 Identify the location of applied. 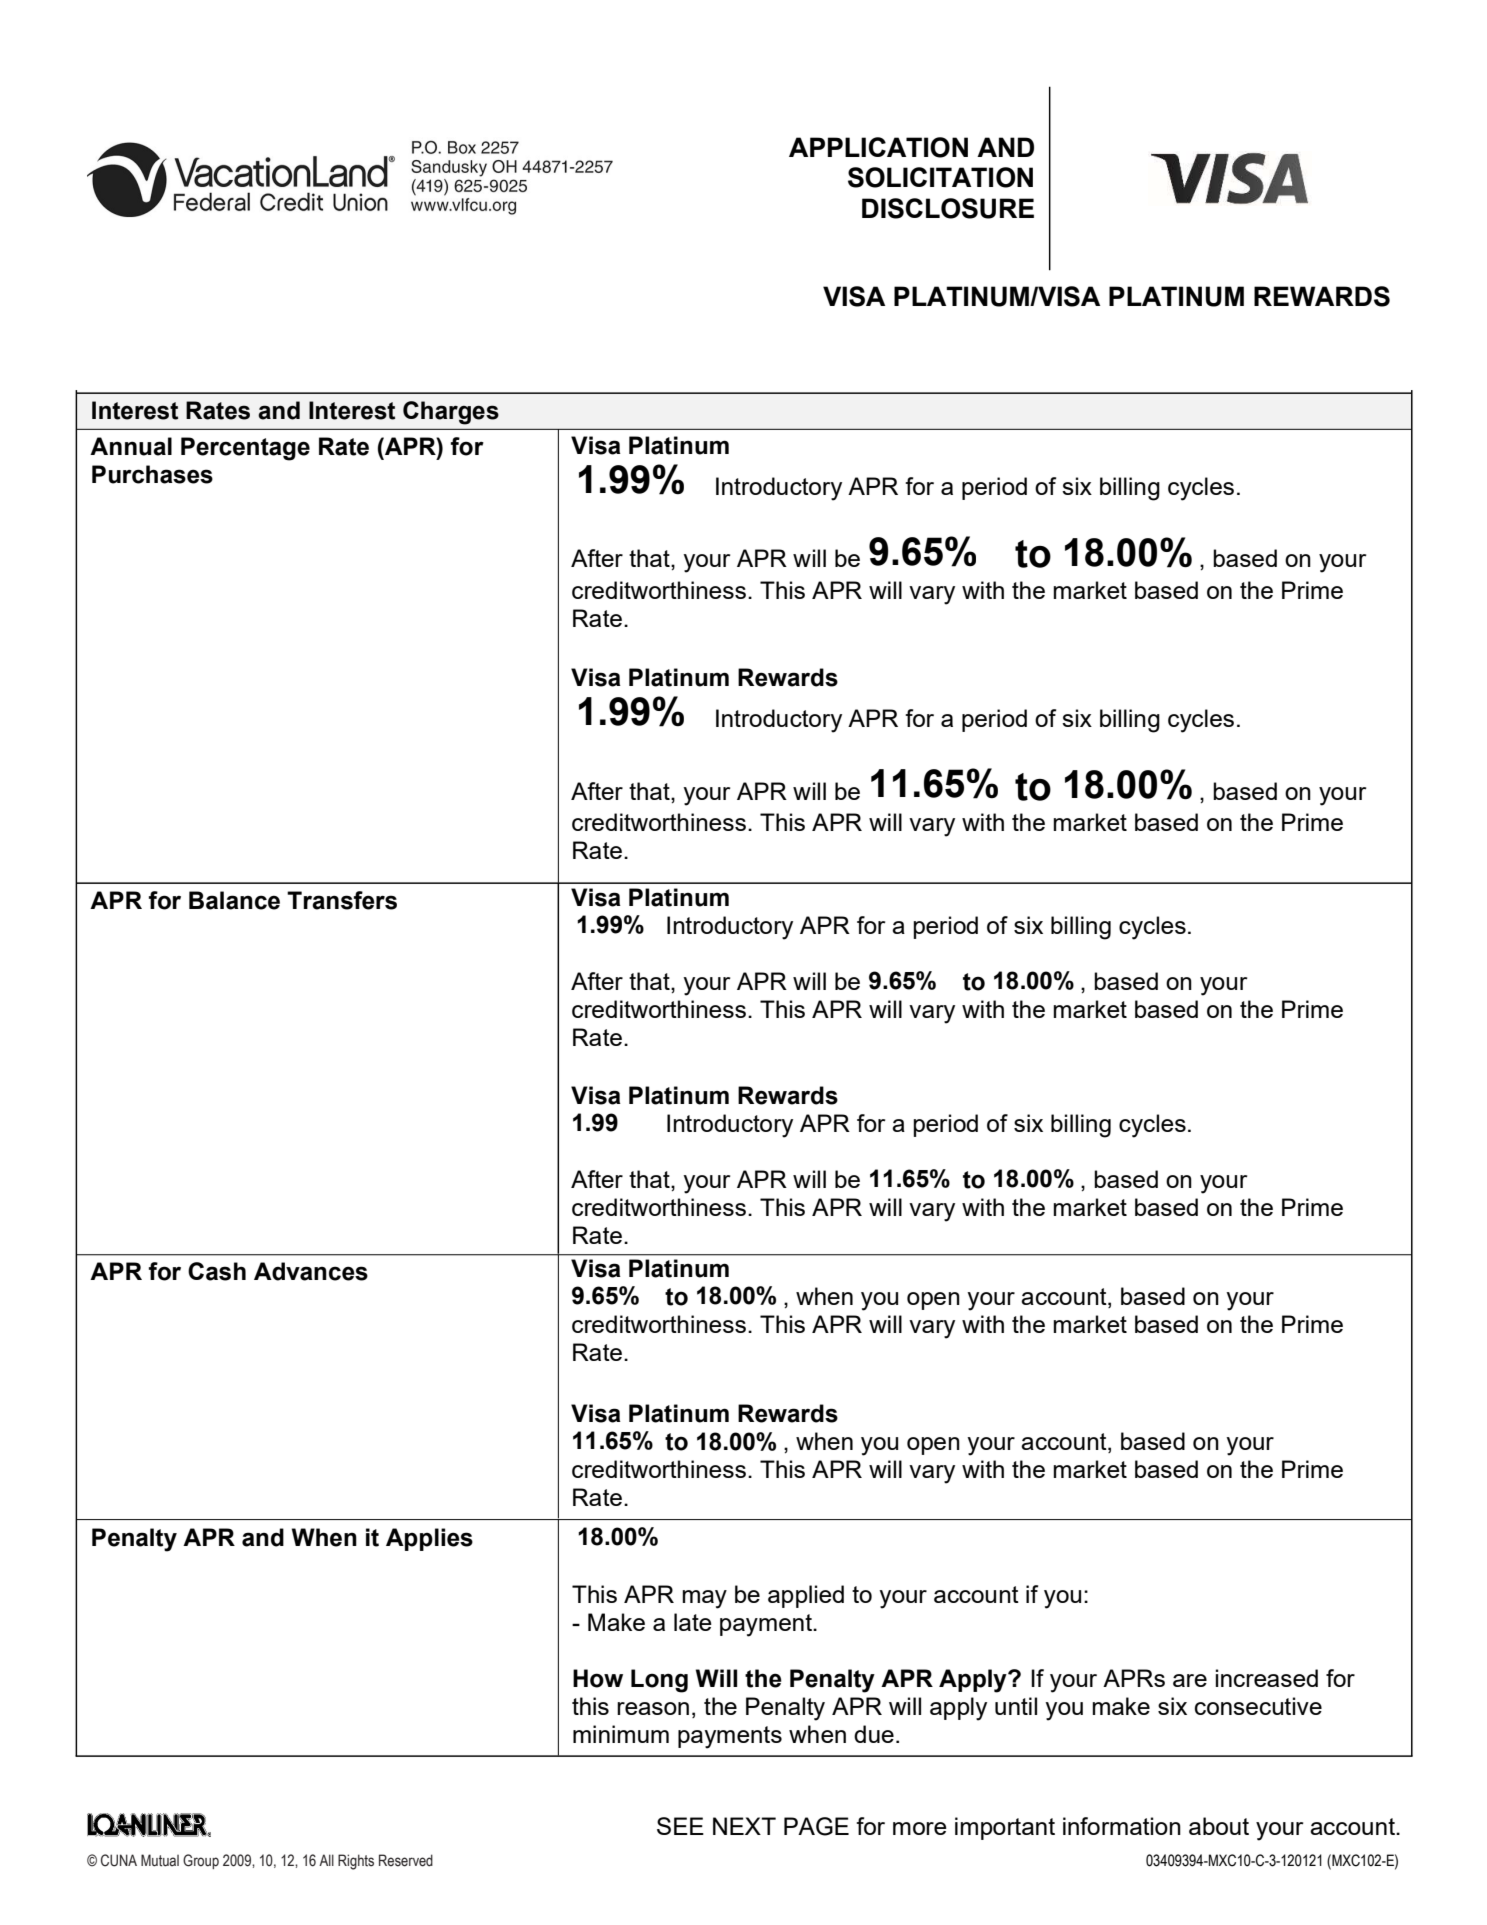
(806, 1596).
